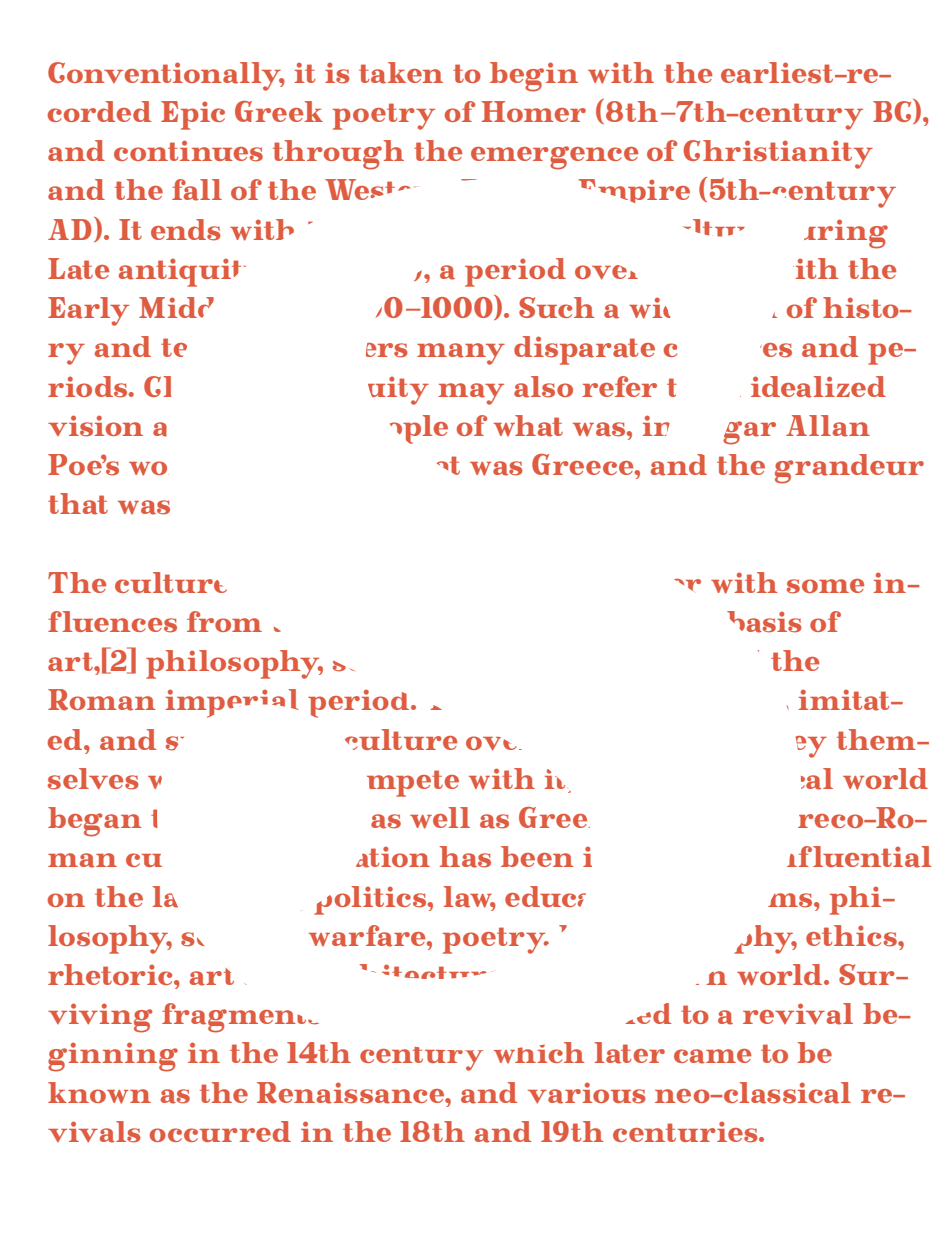 The height and width of the image is (1233, 952). I want to click on Homer, so click(533, 111).
